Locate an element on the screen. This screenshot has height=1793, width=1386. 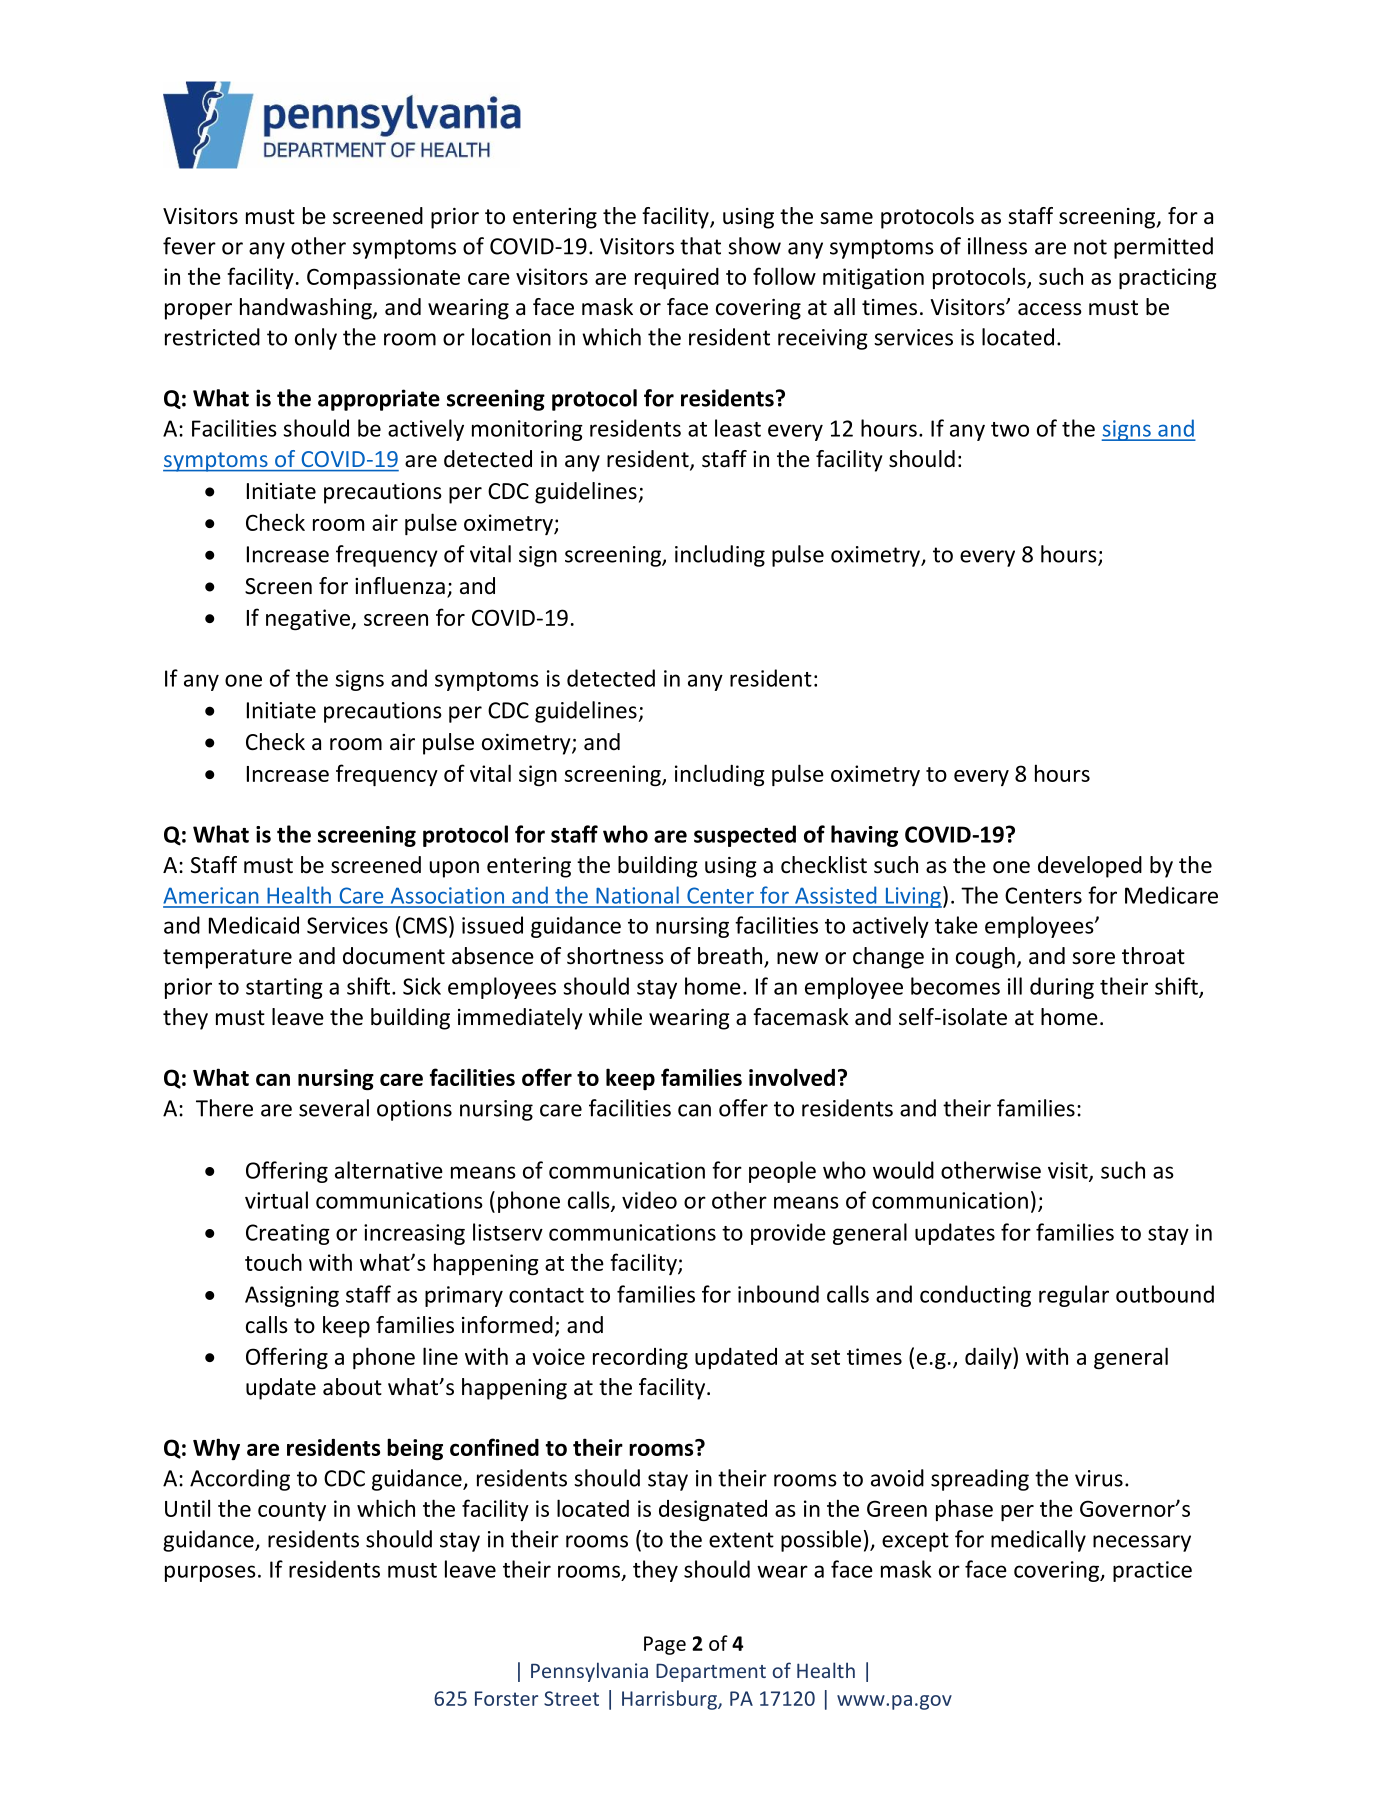
involved is located at coordinates (792, 1077).
